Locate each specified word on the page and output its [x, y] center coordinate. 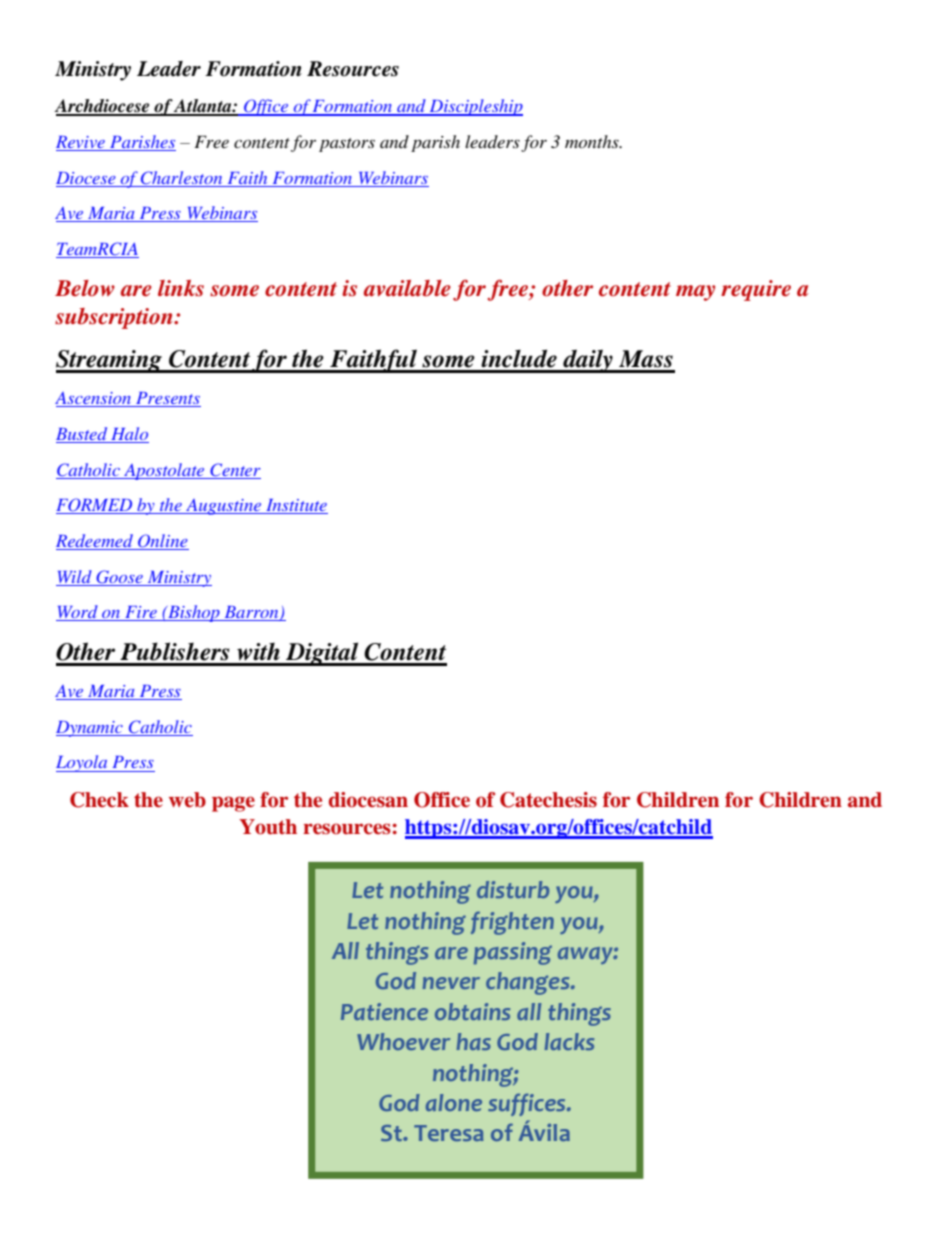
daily [588, 361]
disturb [513, 889]
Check [99, 800]
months [593, 141]
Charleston [181, 178]
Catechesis [548, 800]
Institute [296, 506]
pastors [347, 145]
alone [454, 1102]
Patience [384, 1011]
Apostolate [164, 471]
